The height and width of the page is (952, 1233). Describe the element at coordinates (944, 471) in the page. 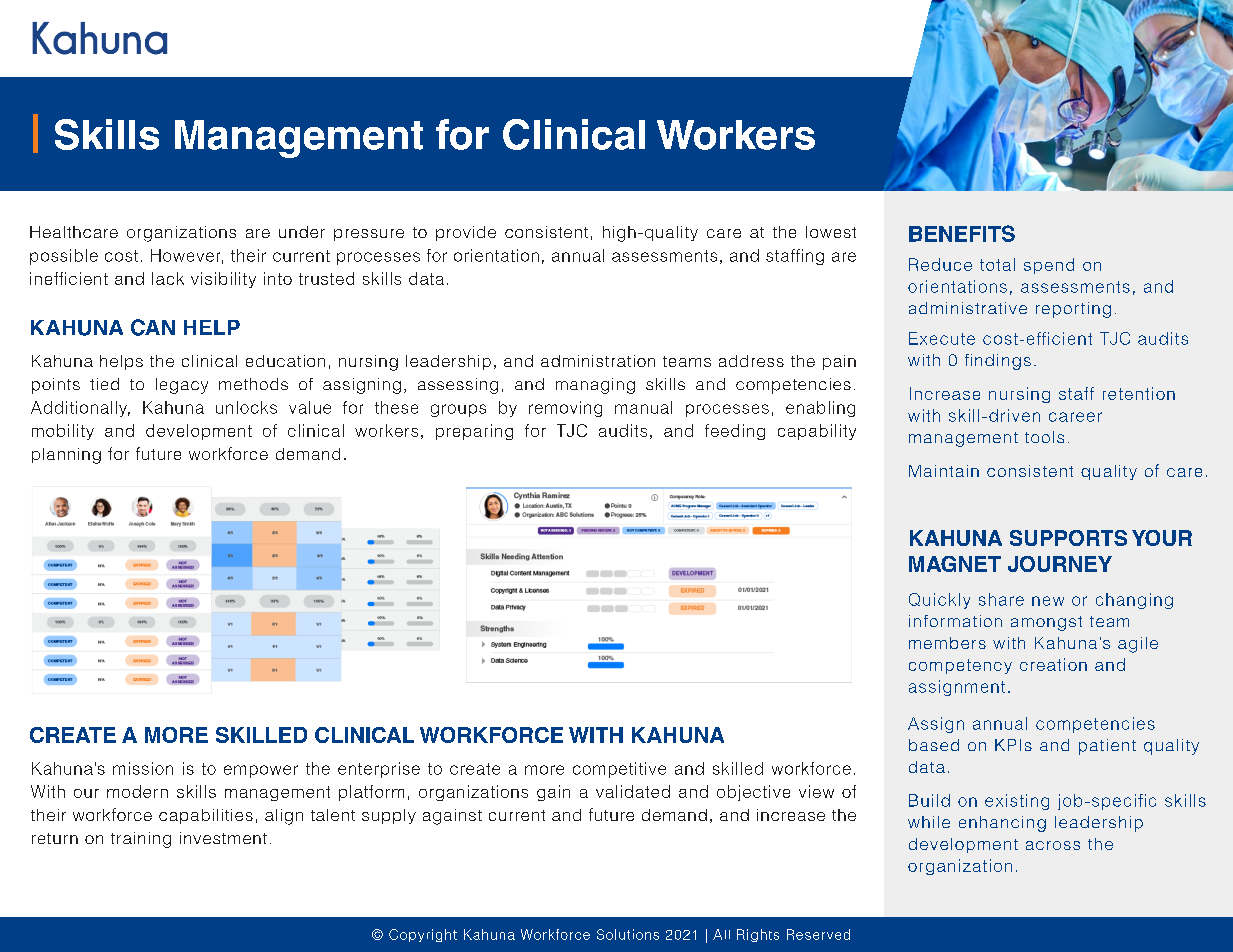

I see `Maintain` at that location.
